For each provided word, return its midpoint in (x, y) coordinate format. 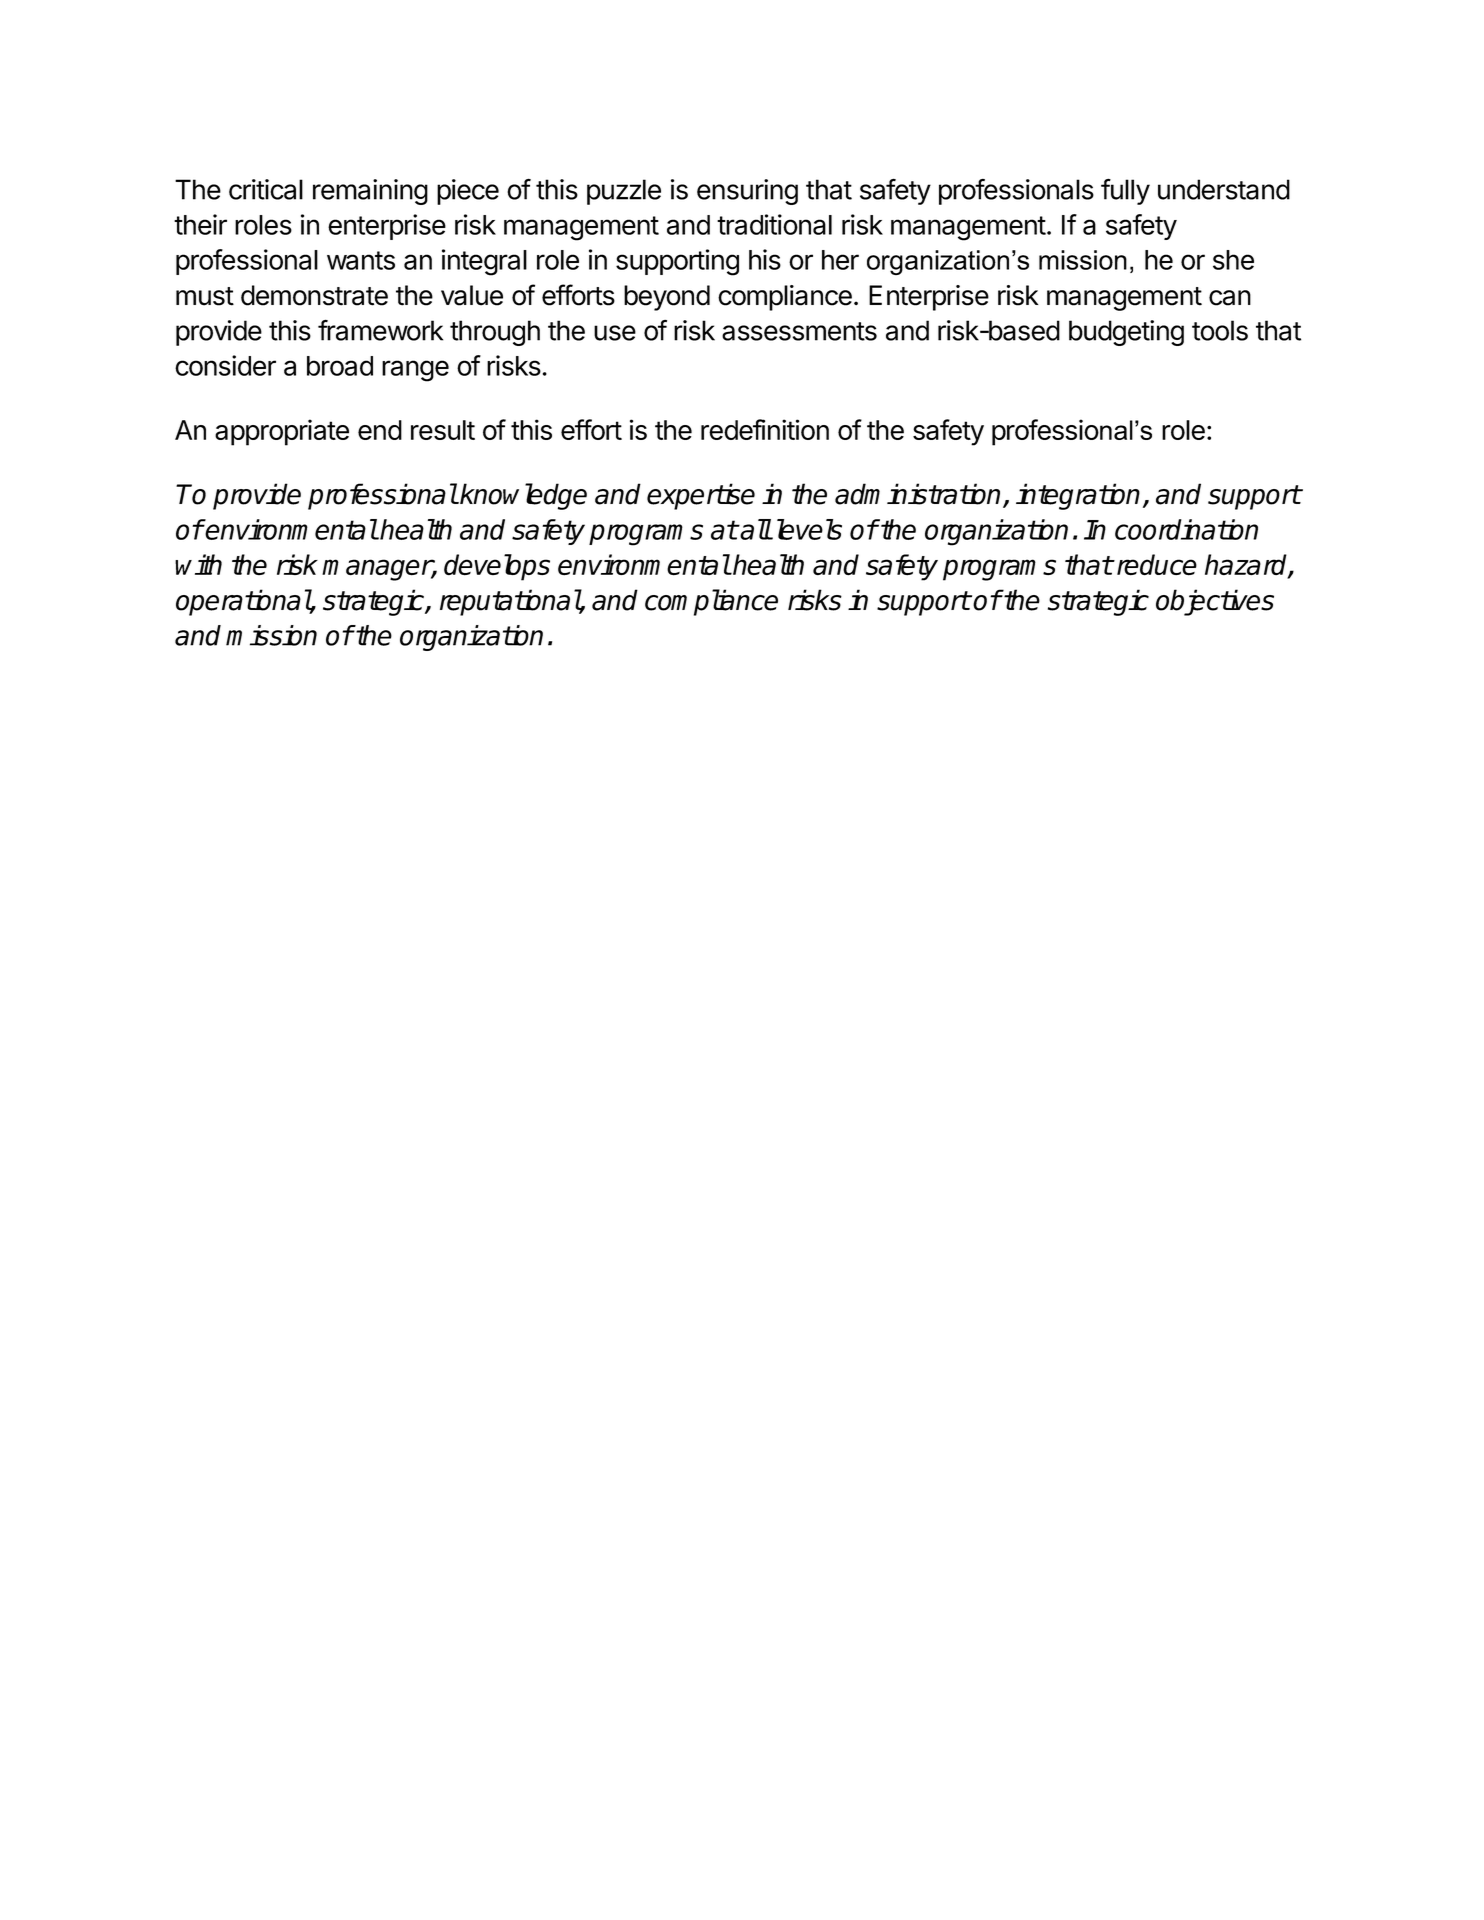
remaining (370, 192)
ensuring (747, 192)
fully (1125, 192)
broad (340, 366)
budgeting (1126, 333)
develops (497, 567)
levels (809, 529)
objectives (1215, 602)
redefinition (765, 429)
